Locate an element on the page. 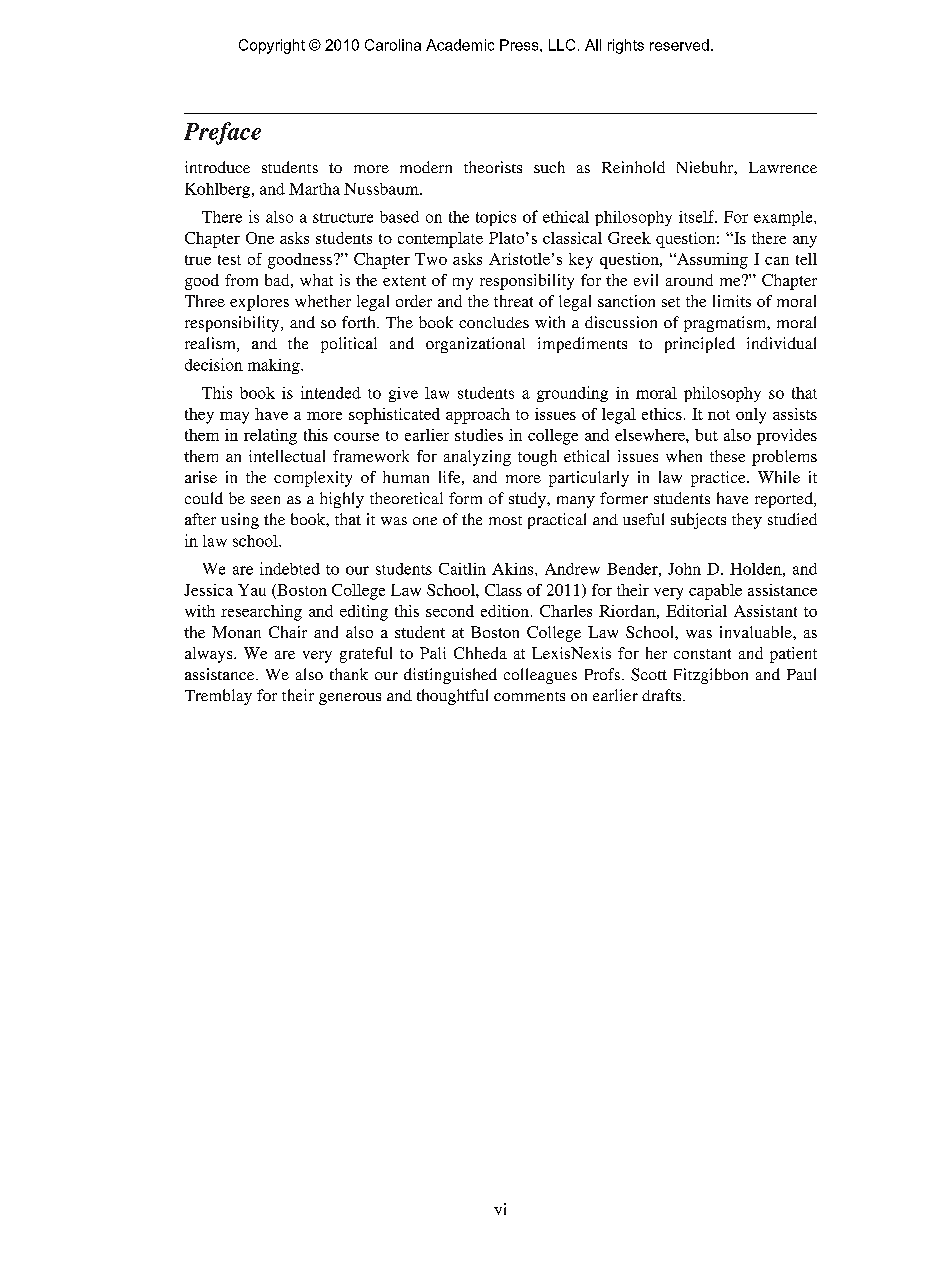 The width and height of the image is (952, 1270). organizational is located at coordinates (475, 345).
